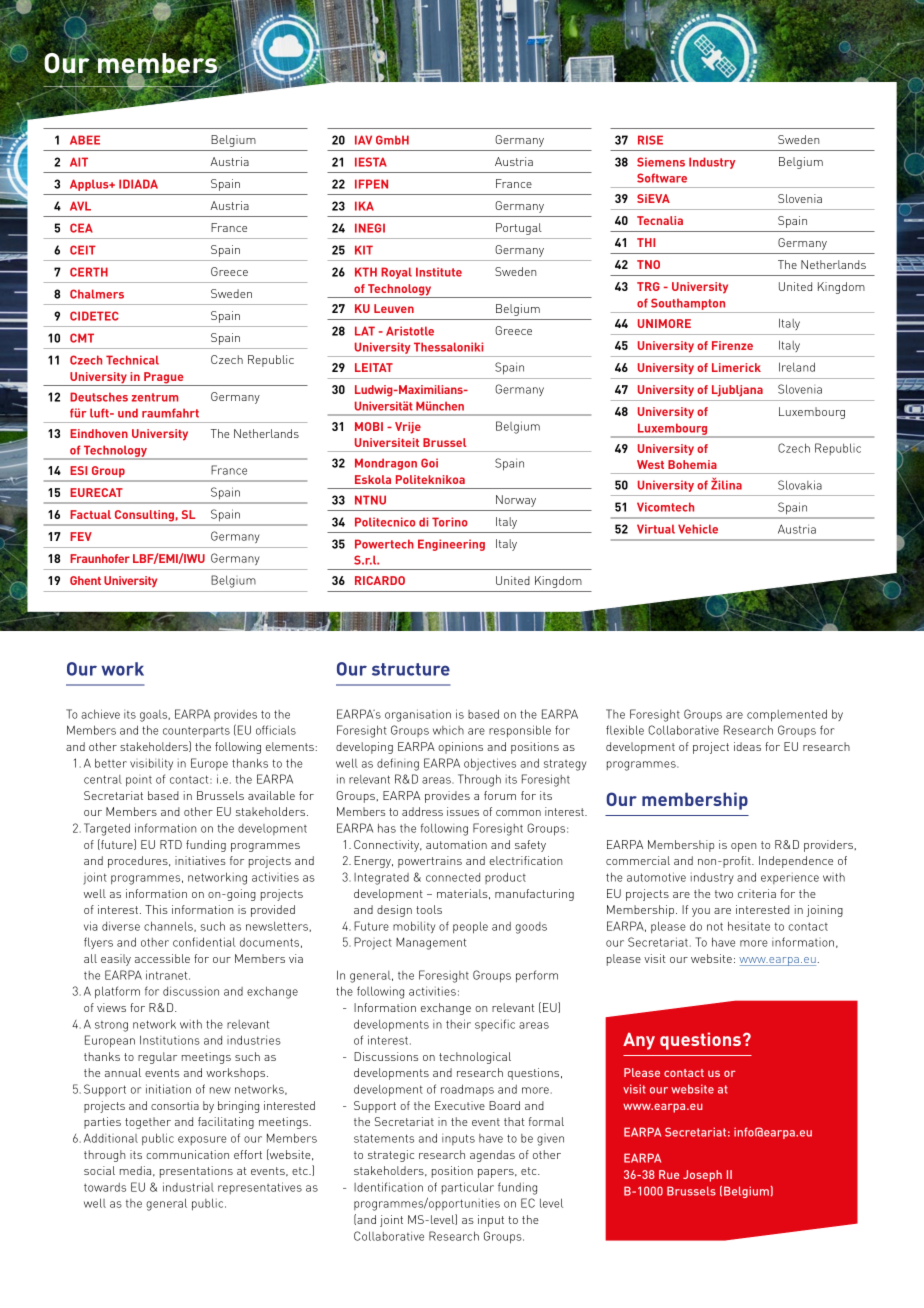  What do you see at coordinates (363, 140) in the screenshot?
I see `IAV` at bounding box center [363, 140].
